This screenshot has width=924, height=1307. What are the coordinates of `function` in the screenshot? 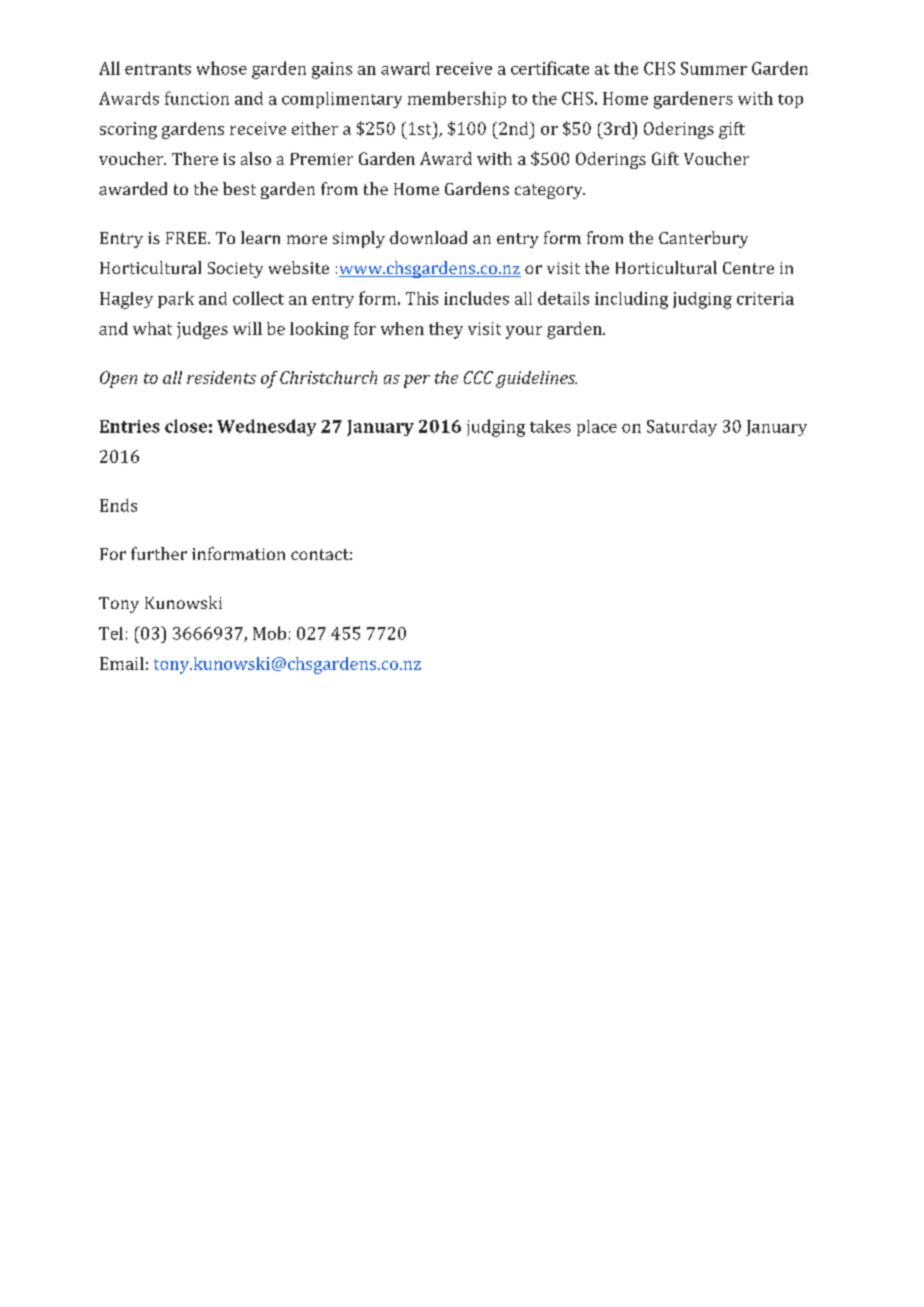 It's located at (197, 98).
